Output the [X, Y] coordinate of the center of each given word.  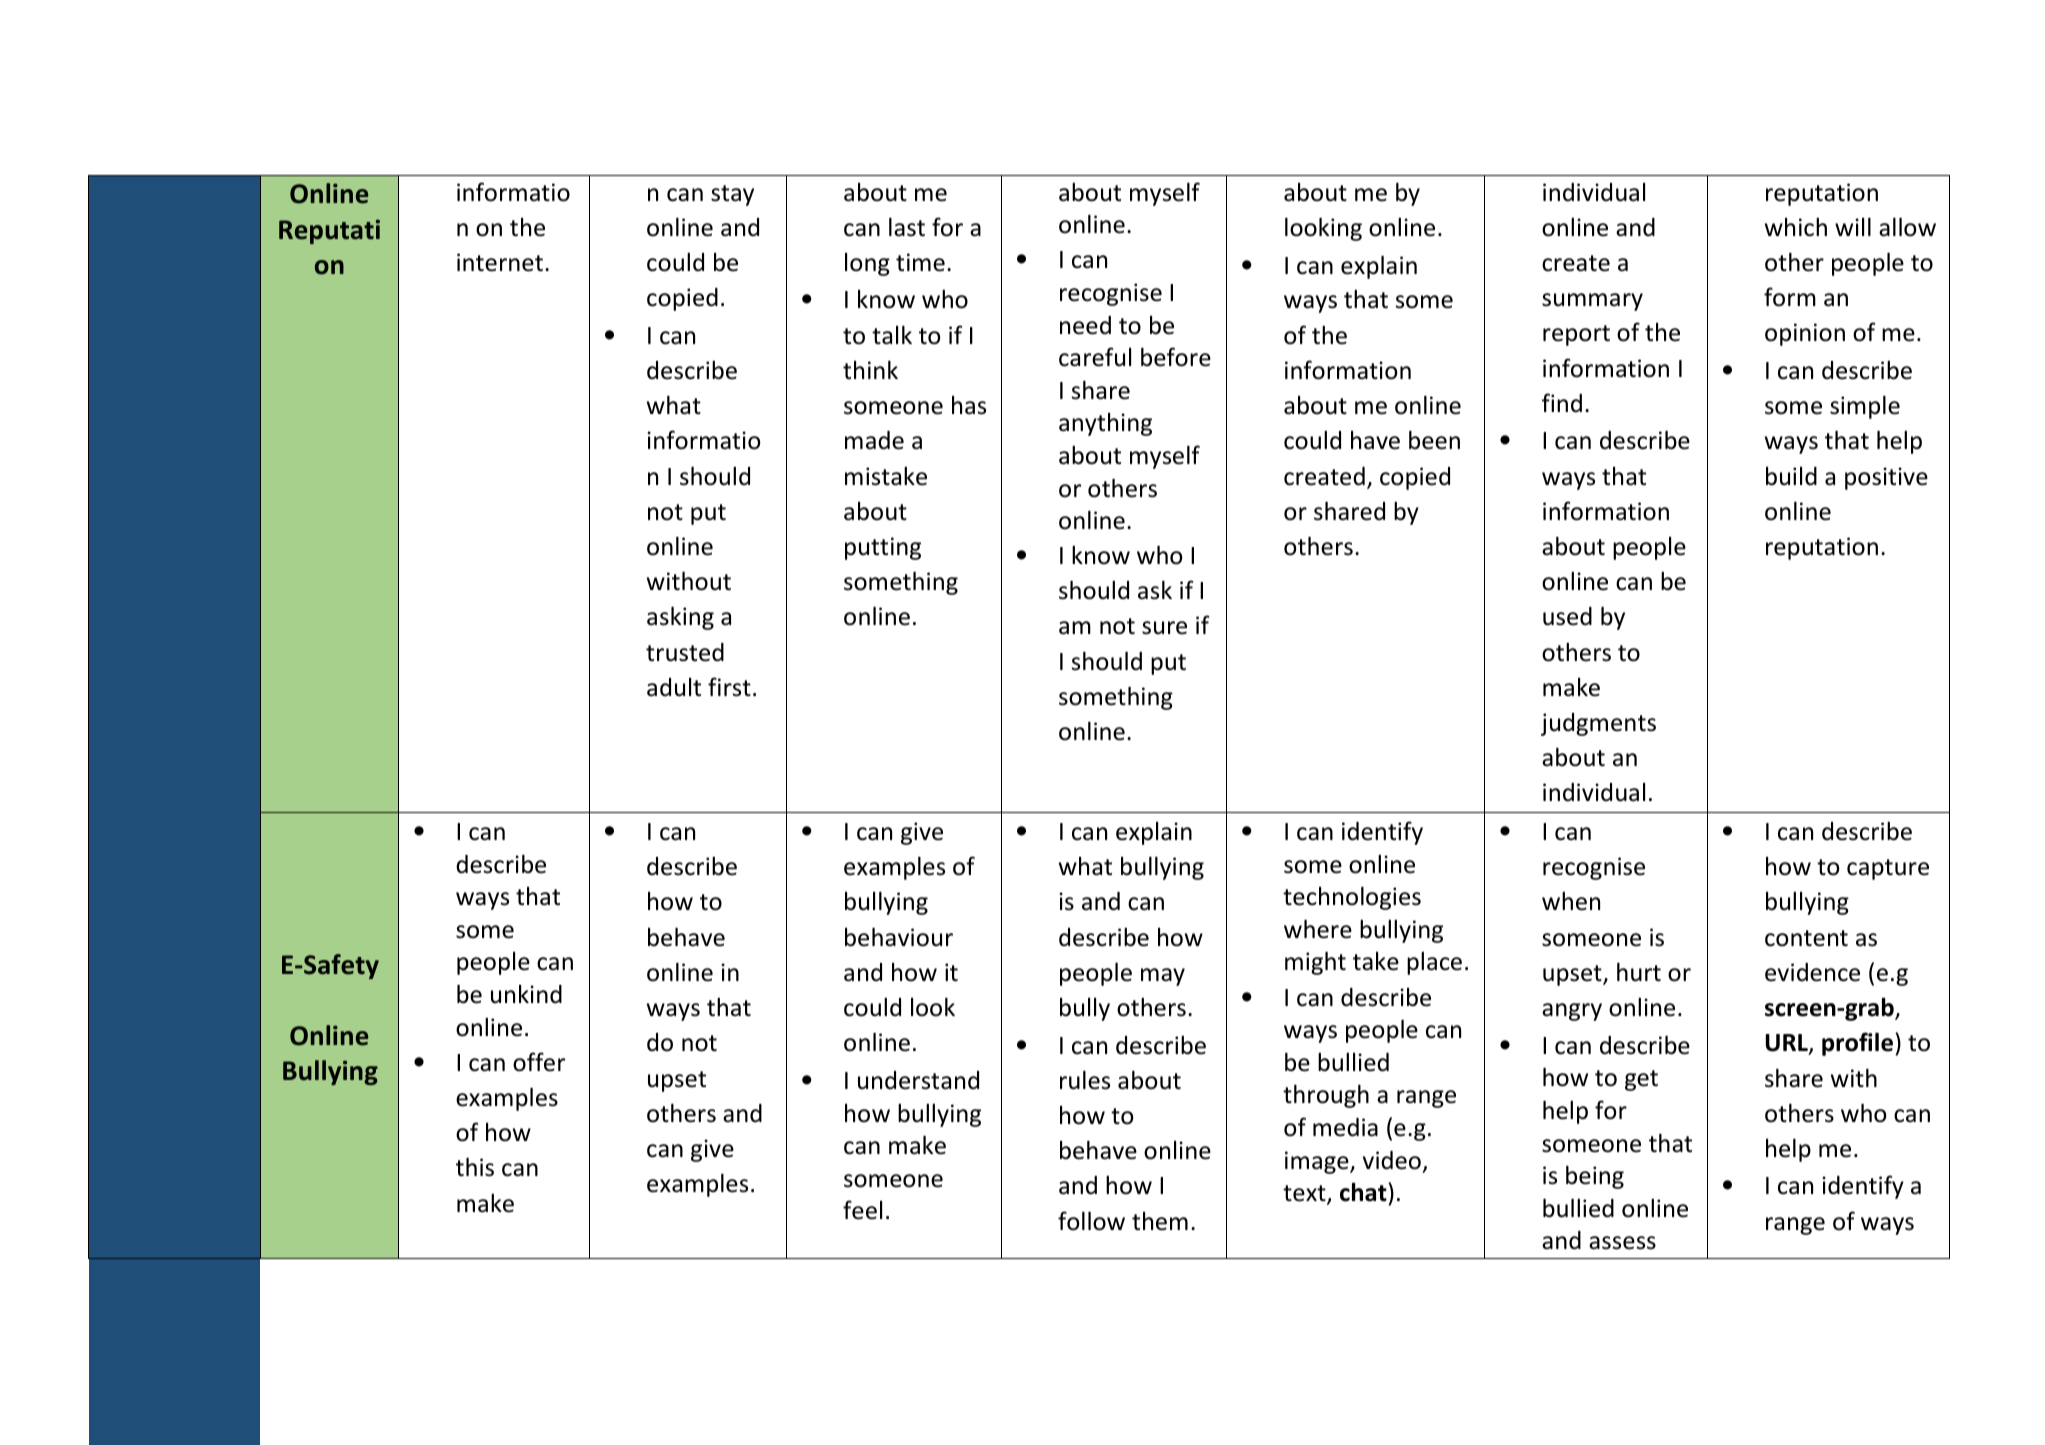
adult [674, 687]
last [907, 227]
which [1796, 227]
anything [1105, 424]
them [1160, 1221]
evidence [1812, 972]
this [475, 1167]
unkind [526, 994]
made [874, 440]
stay [732, 195]
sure [1164, 628]
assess [1622, 1243]
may [1163, 977]
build [1791, 476]
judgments [1598, 724]
